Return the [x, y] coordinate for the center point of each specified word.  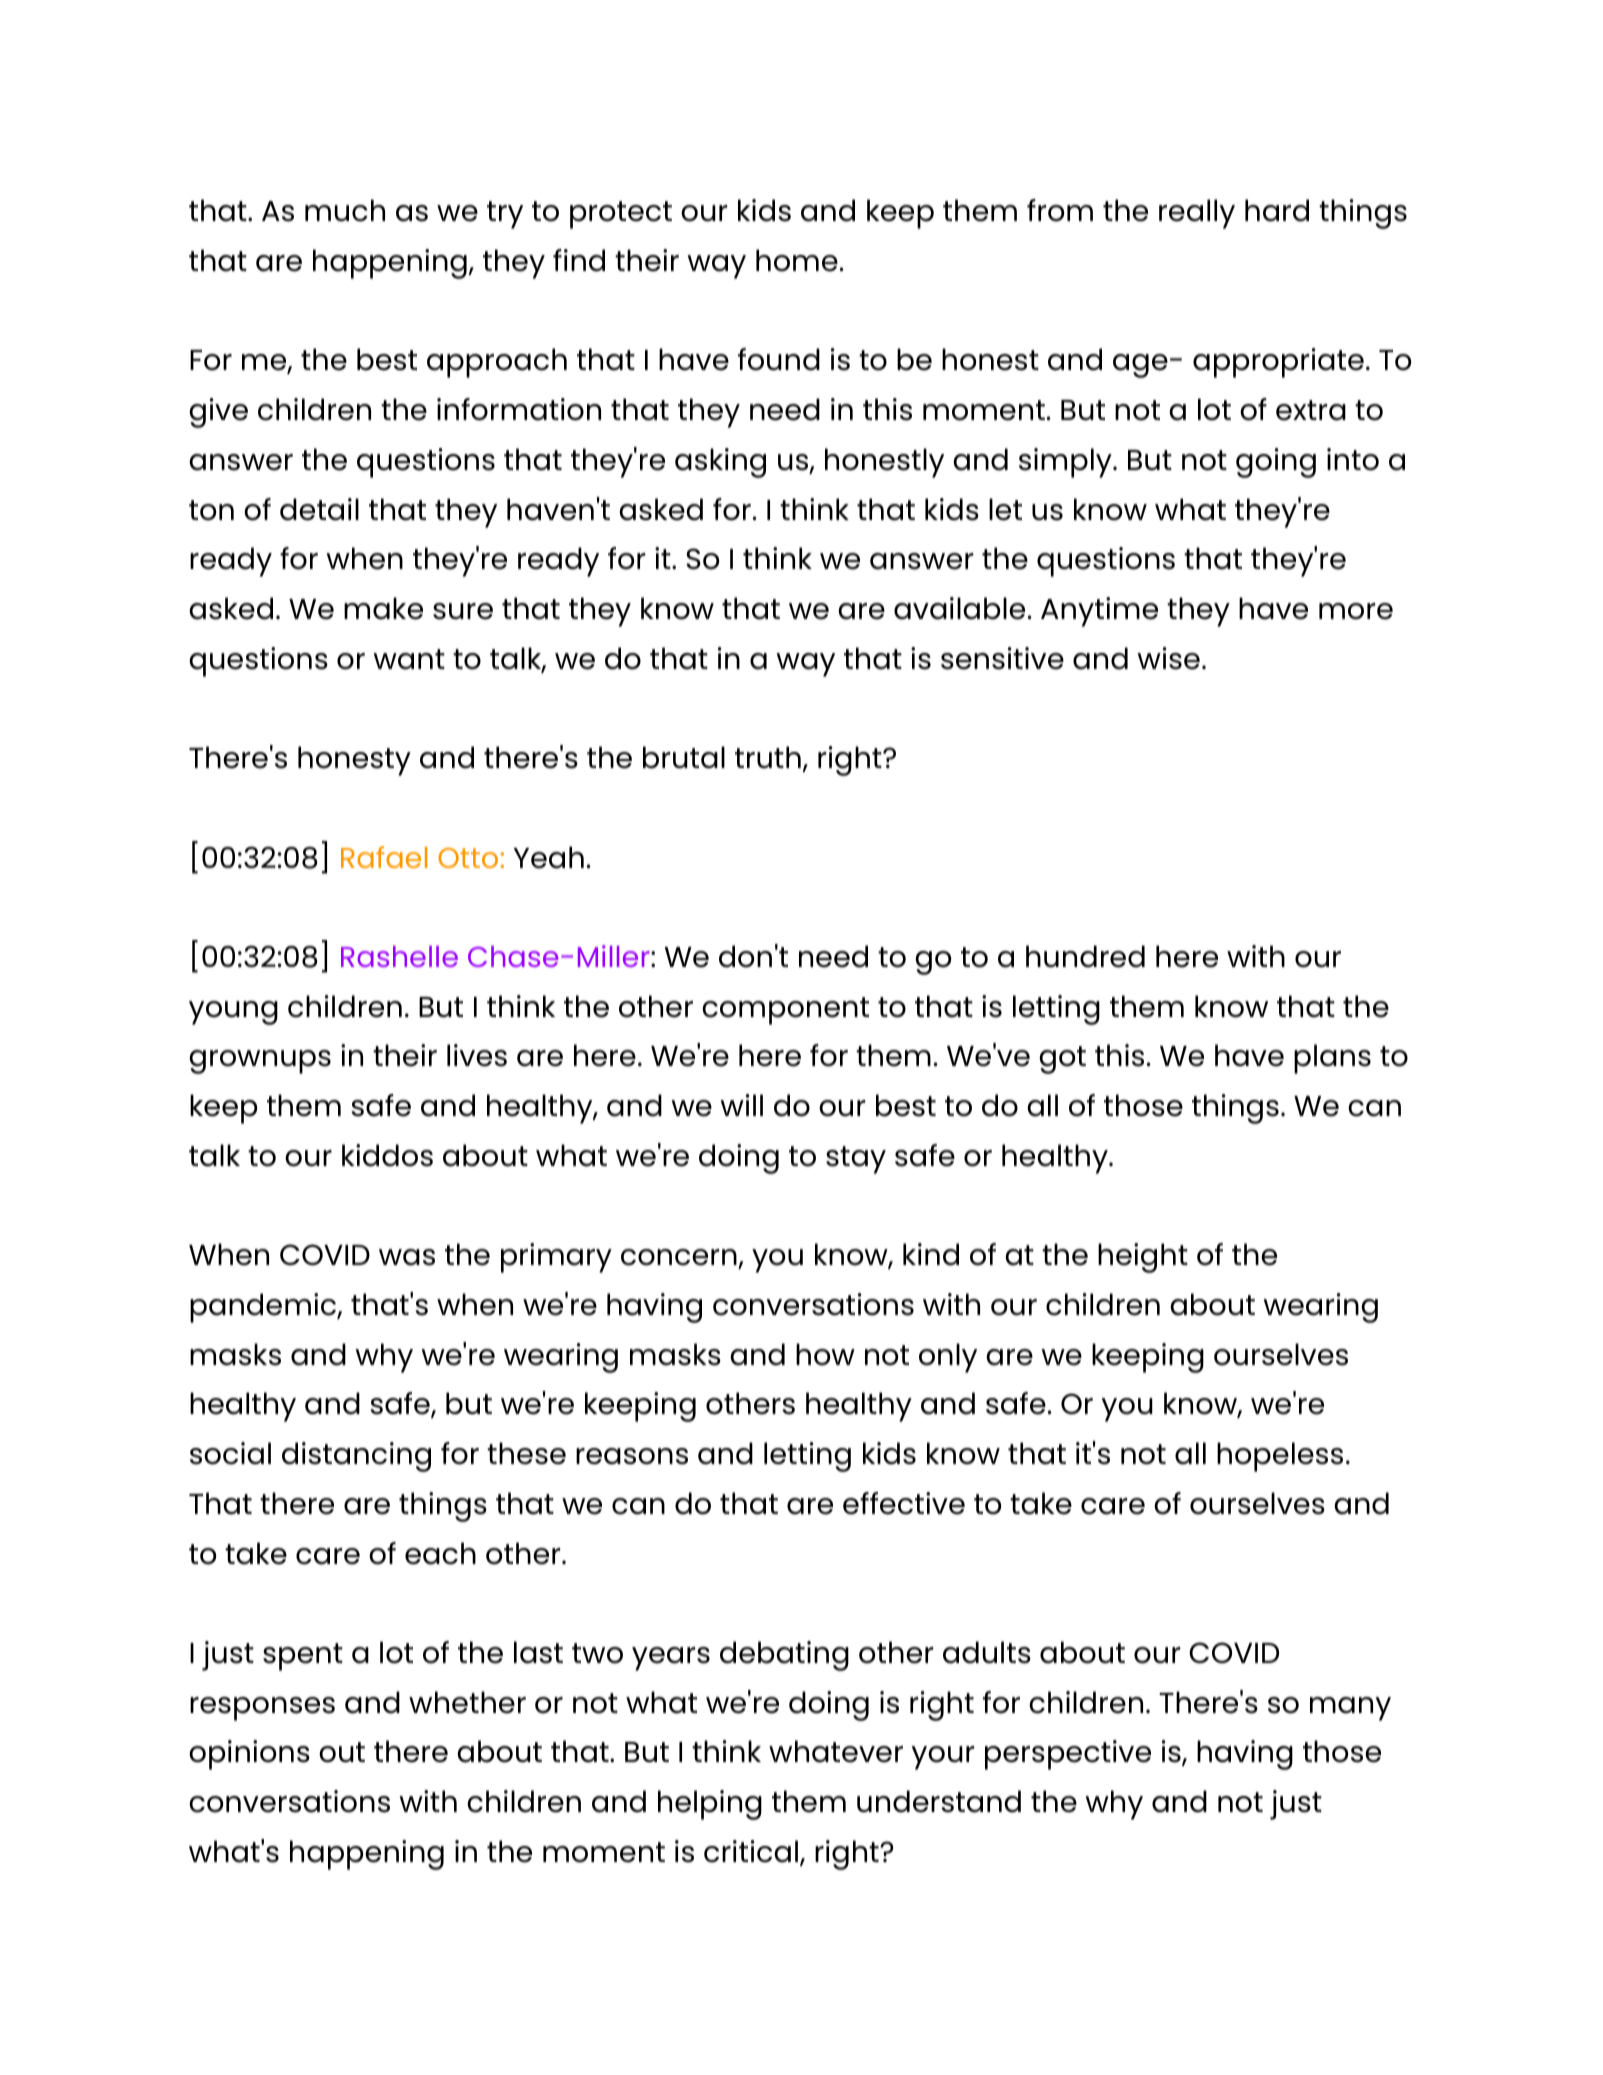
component [785, 1011]
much [345, 210]
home [797, 260]
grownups [260, 1062]
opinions [249, 1755]
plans [1332, 1059]
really [1197, 214]
